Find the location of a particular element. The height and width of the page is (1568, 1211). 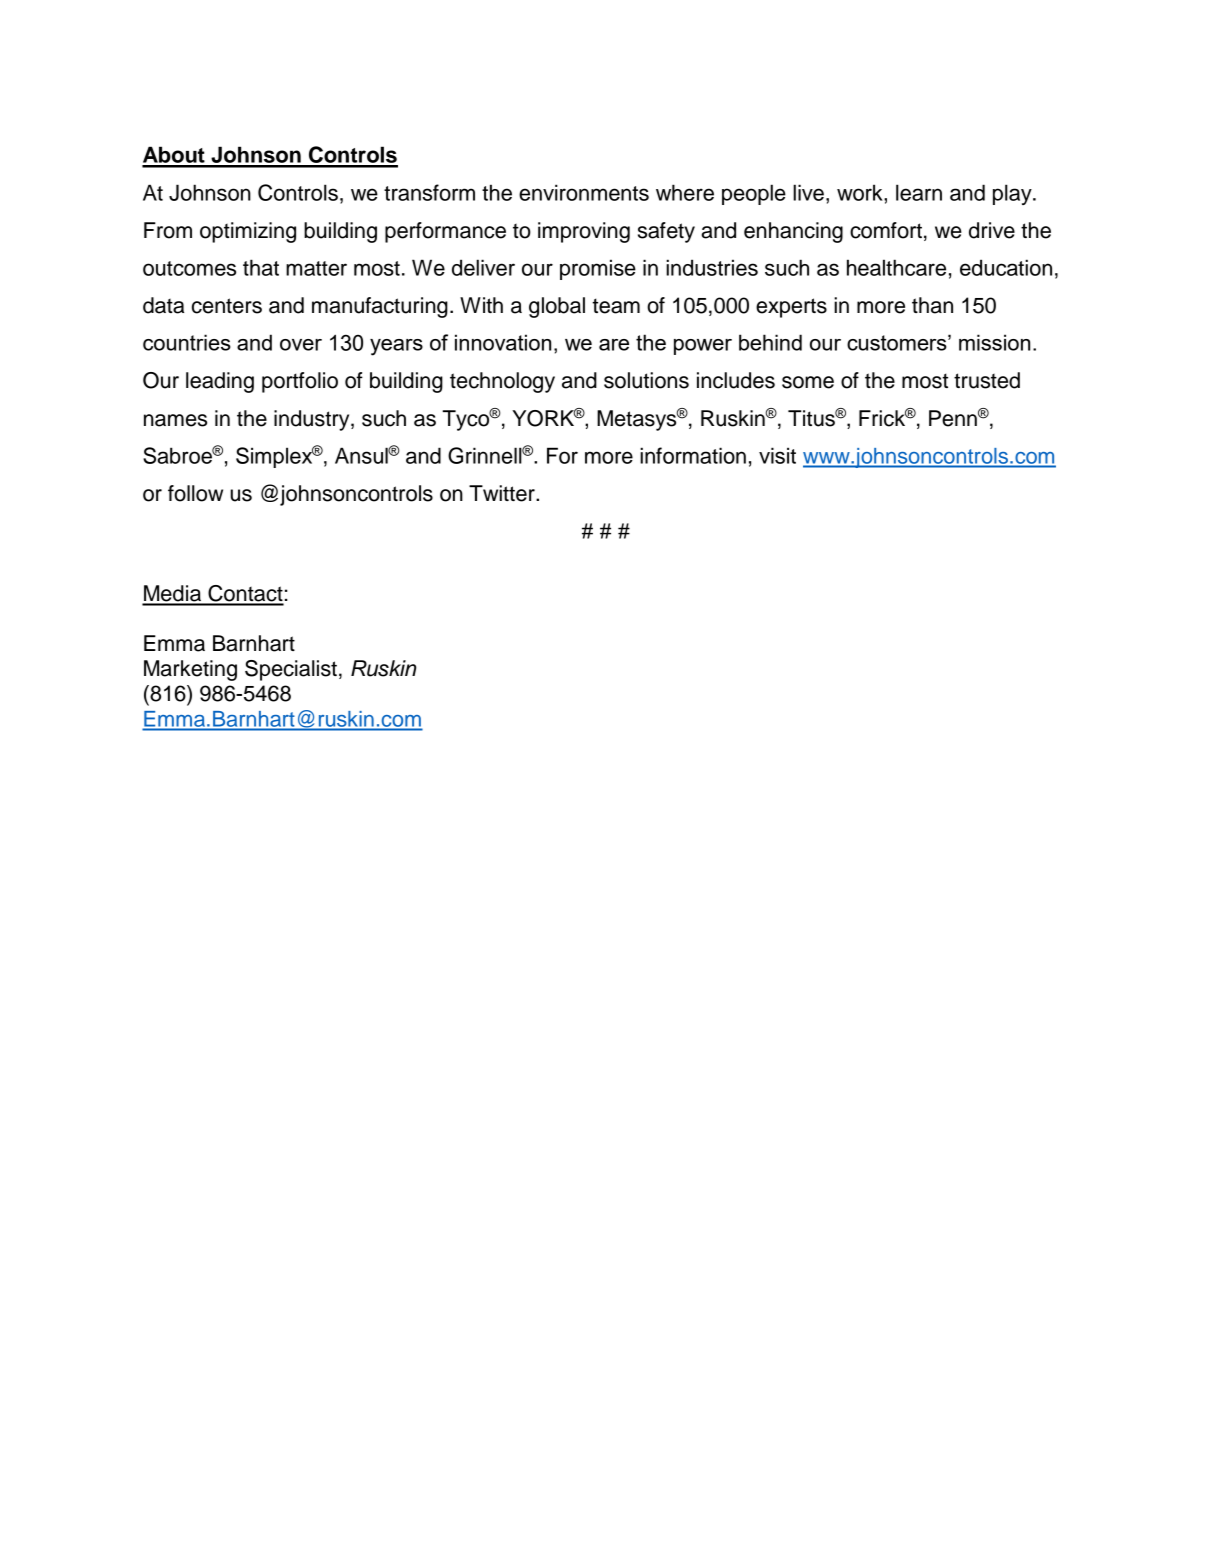

Twitter is located at coordinates (503, 493).
